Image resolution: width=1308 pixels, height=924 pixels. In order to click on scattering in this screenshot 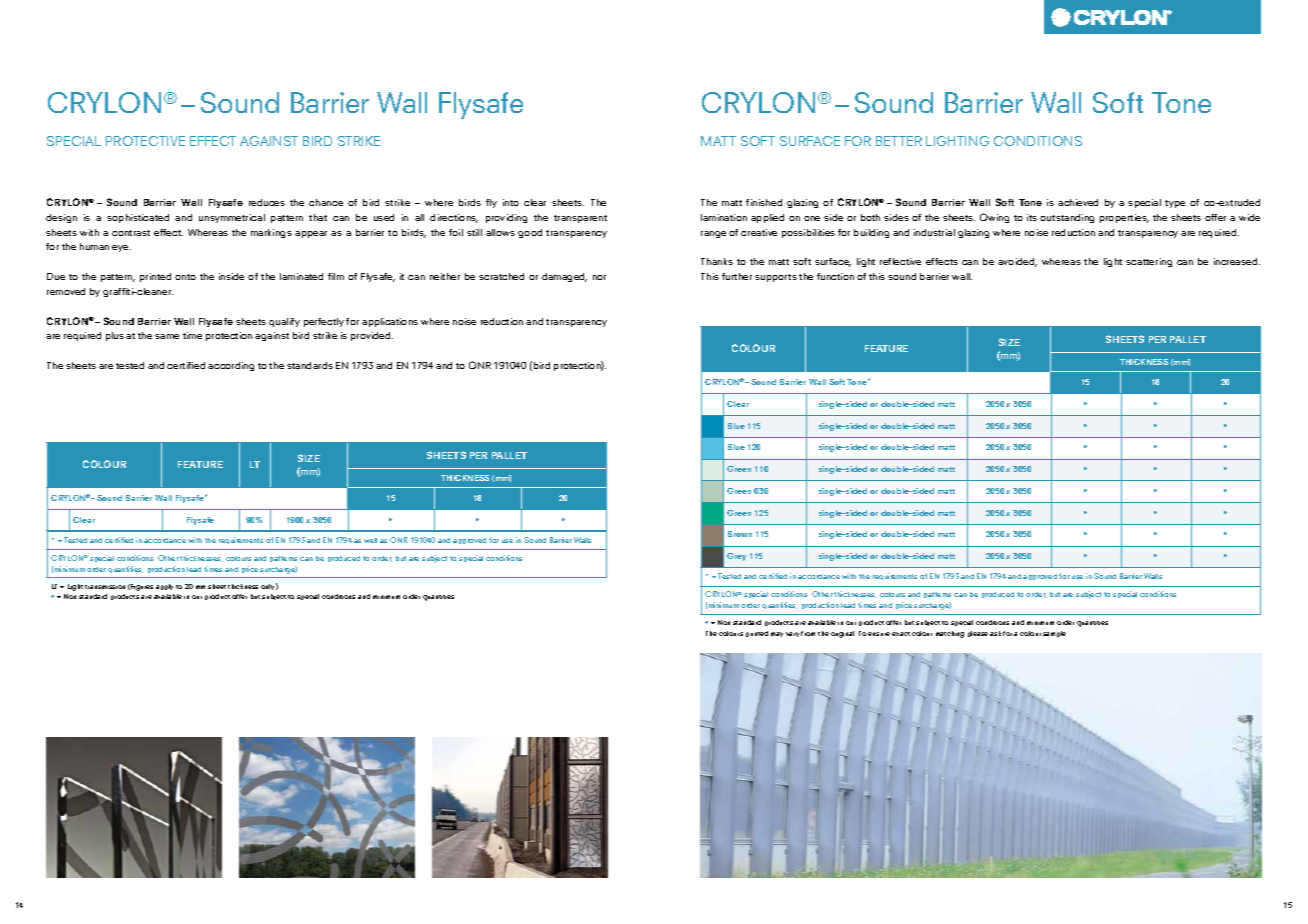, I will do `click(1149, 262)`.
